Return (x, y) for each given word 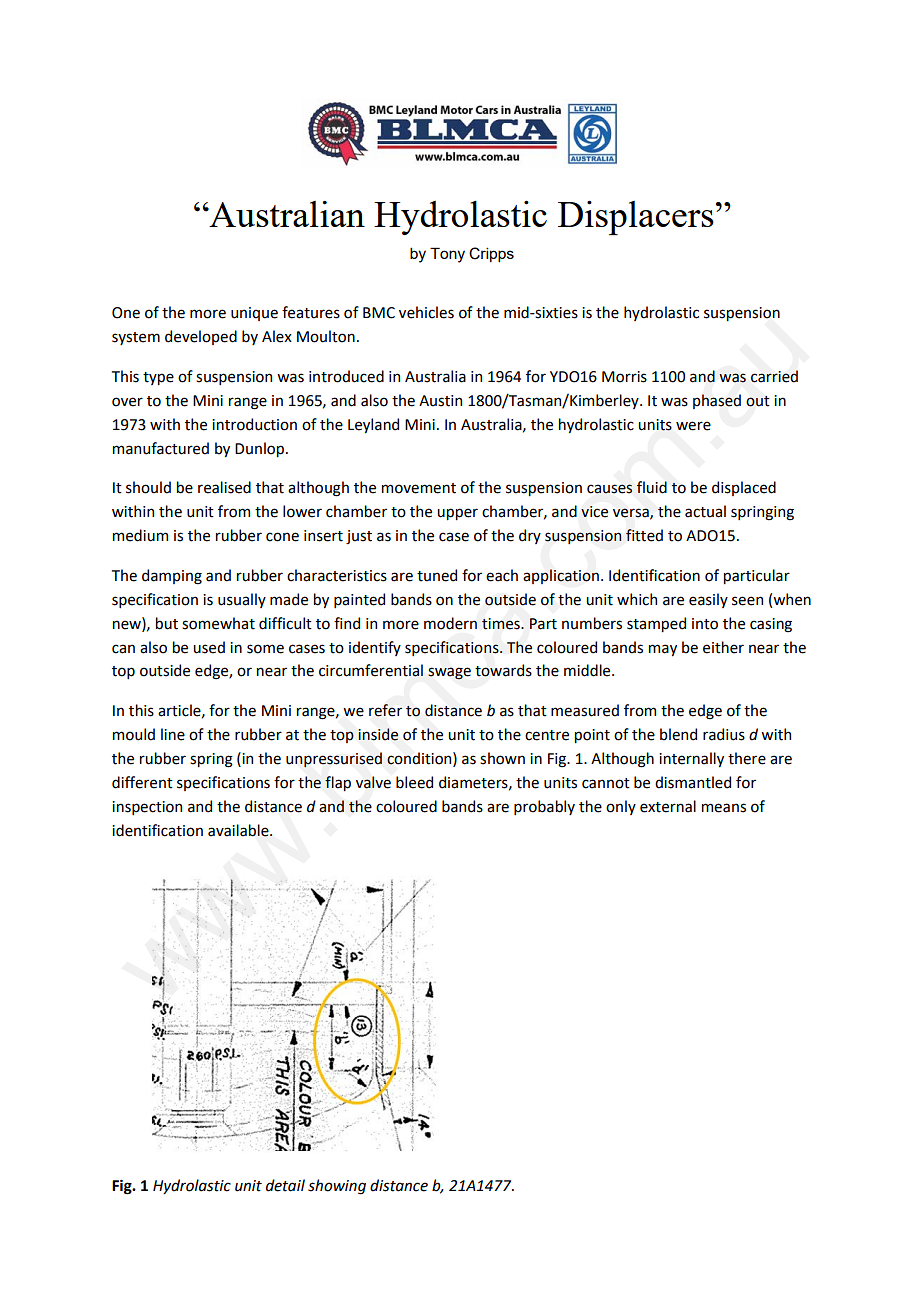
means (724, 808)
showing (337, 1187)
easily (708, 600)
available (239, 830)
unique (254, 314)
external (668, 806)
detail (285, 1185)
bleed (414, 782)
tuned (437, 575)
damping (172, 577)
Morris (624, 377)
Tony (447, 255)
